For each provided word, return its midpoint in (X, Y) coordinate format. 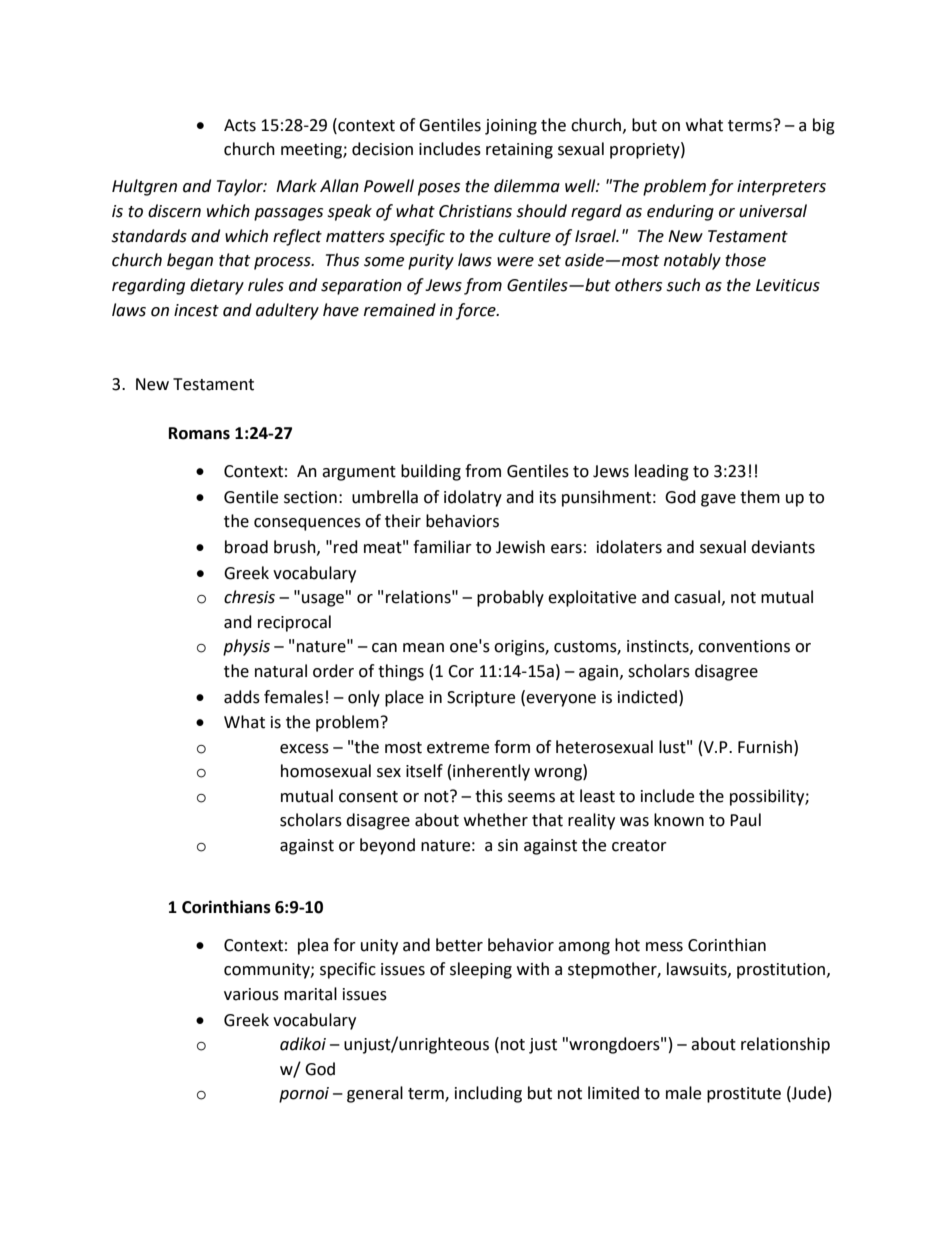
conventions (744, 646)
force (477, 311)
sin (508, 845)
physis (246, 647)
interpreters (781, 188)
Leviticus (788, 285)
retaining (519, 151)
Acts (240, 125)
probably (510, 598)
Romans (199, 433)
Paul (745, 820)
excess (304, 749)
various (251, 994)
